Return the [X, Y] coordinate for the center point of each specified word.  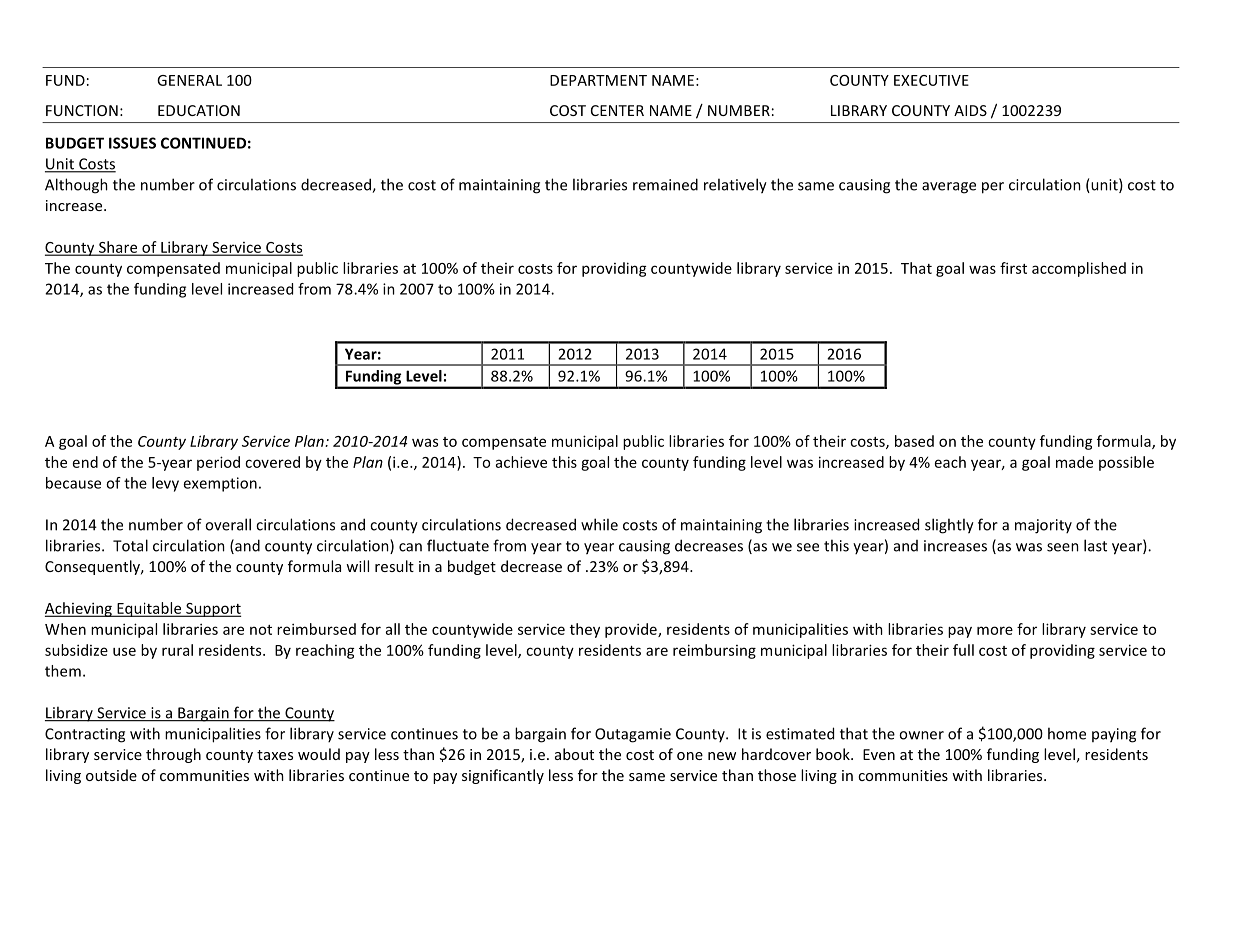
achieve [521, 462]
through [173, 755]
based [914, 441]
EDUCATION [199, 110]
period [218, 463]
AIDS [970, 110]
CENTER [617, 110]
